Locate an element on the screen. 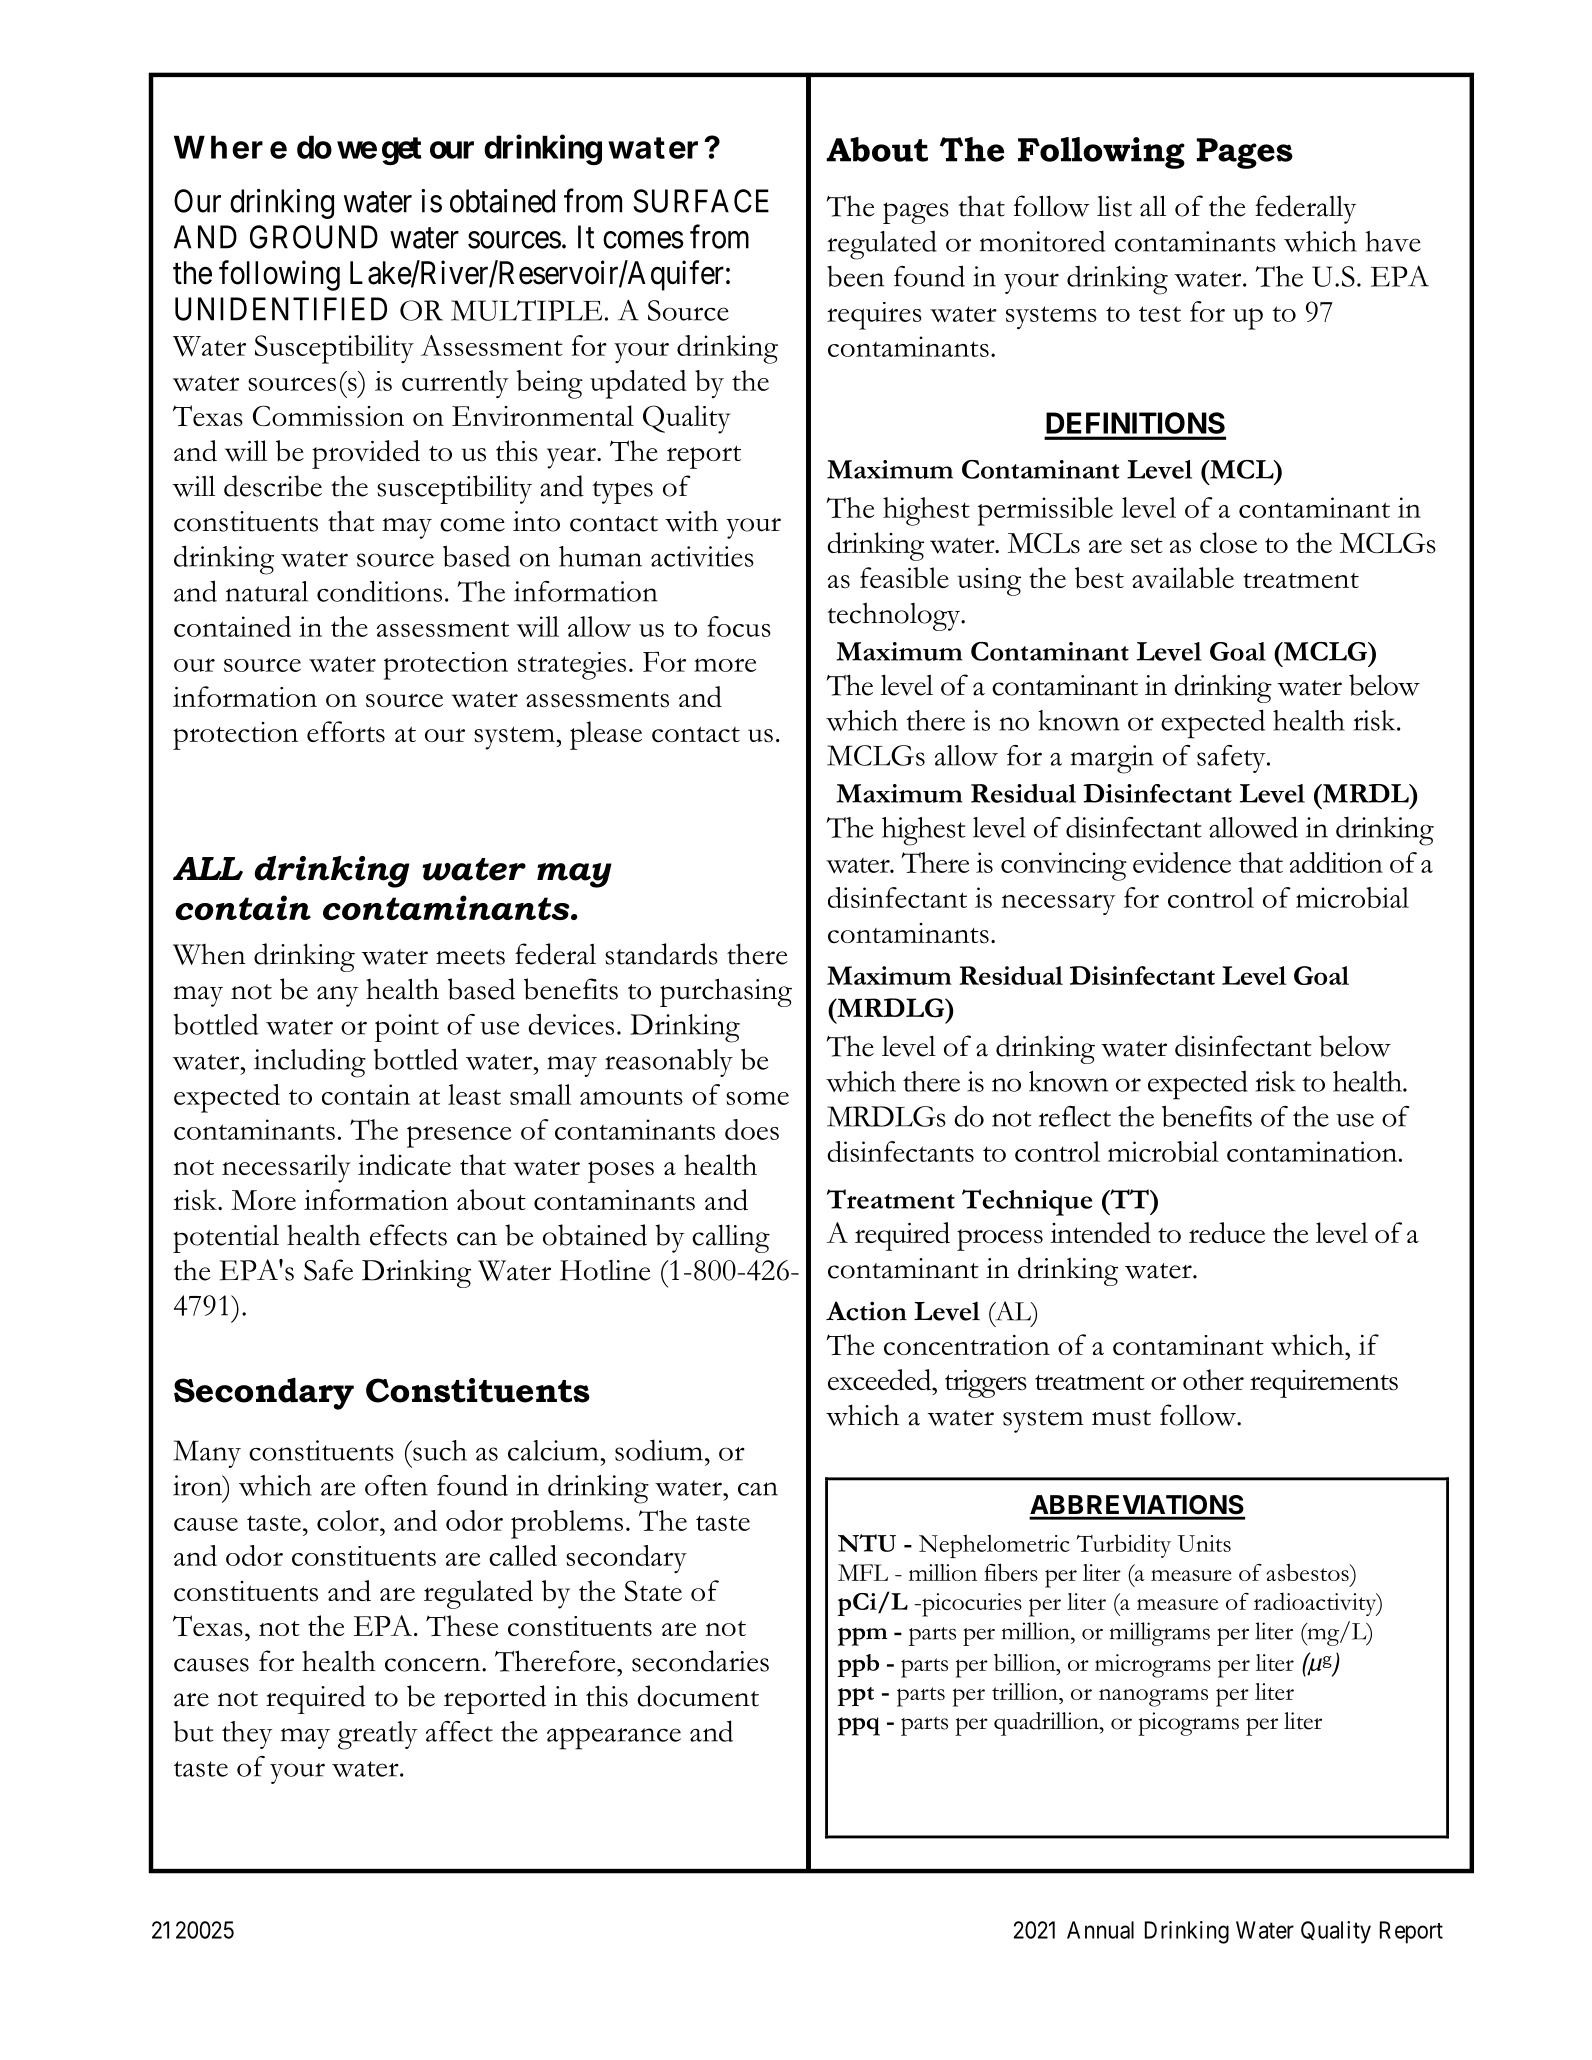 The image size is (1592, 2060). including is located at coordinates (310, 1063).
